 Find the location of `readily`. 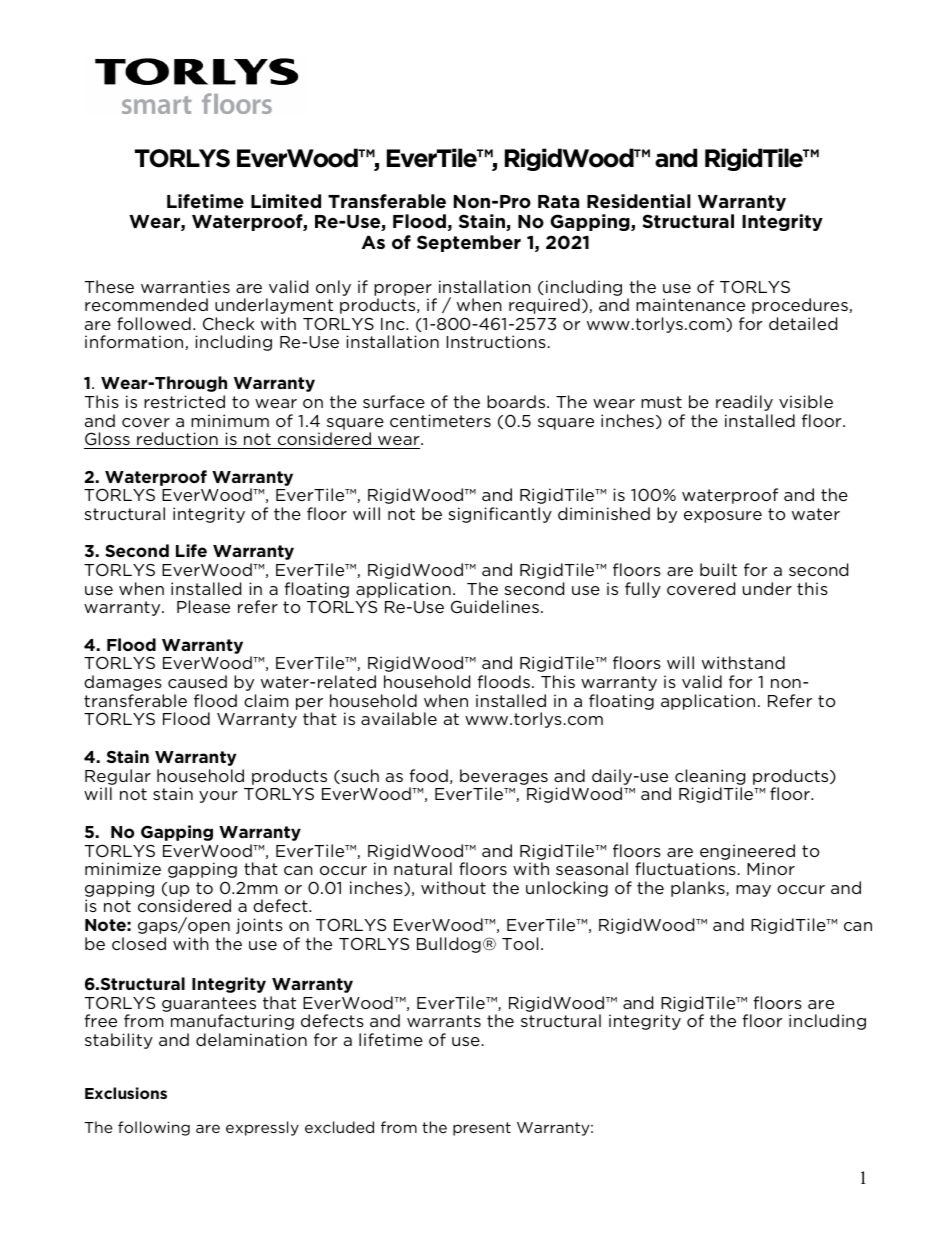

readily is located at coordinates (744, 403).
